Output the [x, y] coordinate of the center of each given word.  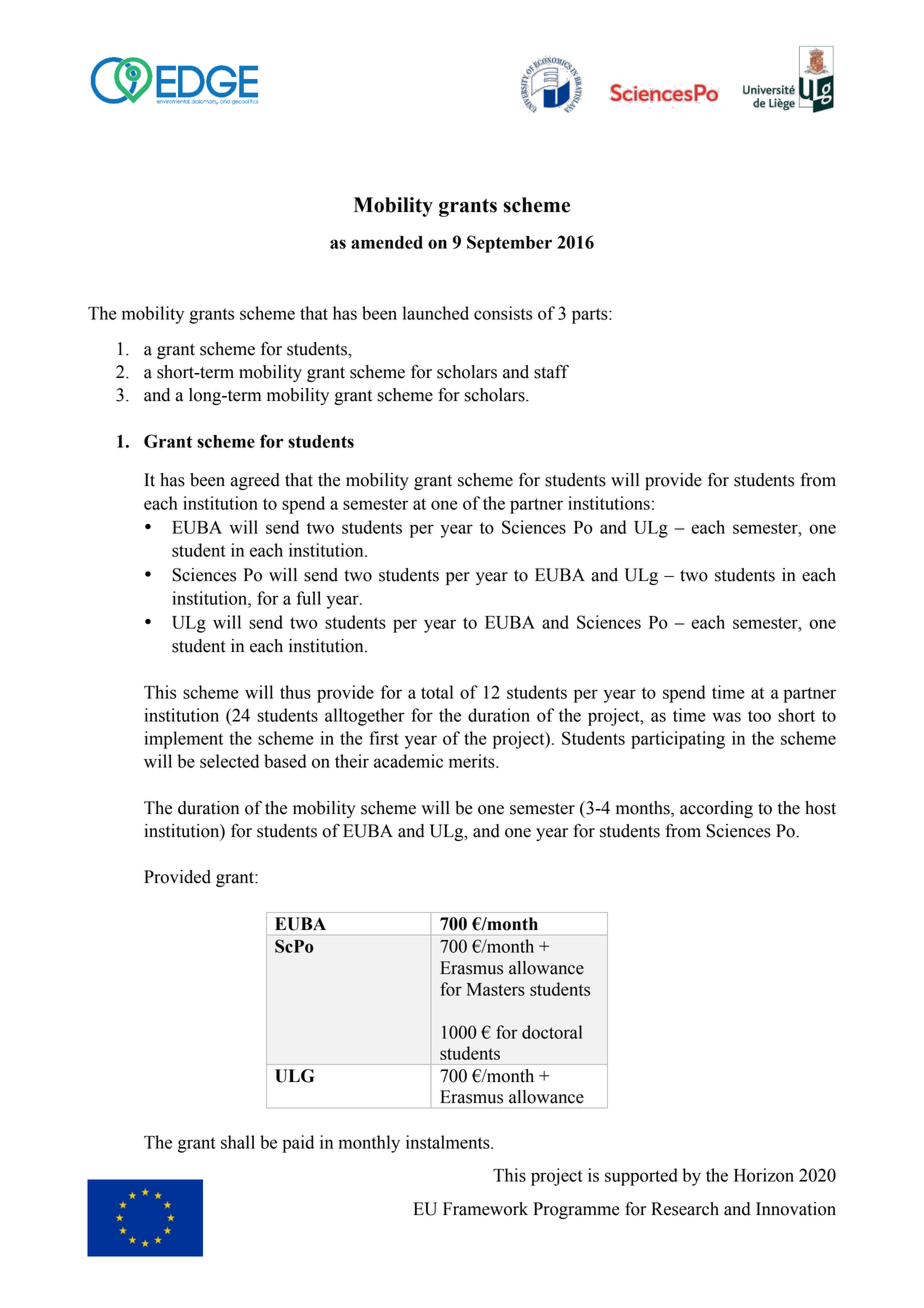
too [759, 716]
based [285, 761]
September [509, 244]
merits [473, 761]
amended [387, 242]
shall [238, 1142]
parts [591, 316]
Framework [485, 1209]
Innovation [796, 1209]
